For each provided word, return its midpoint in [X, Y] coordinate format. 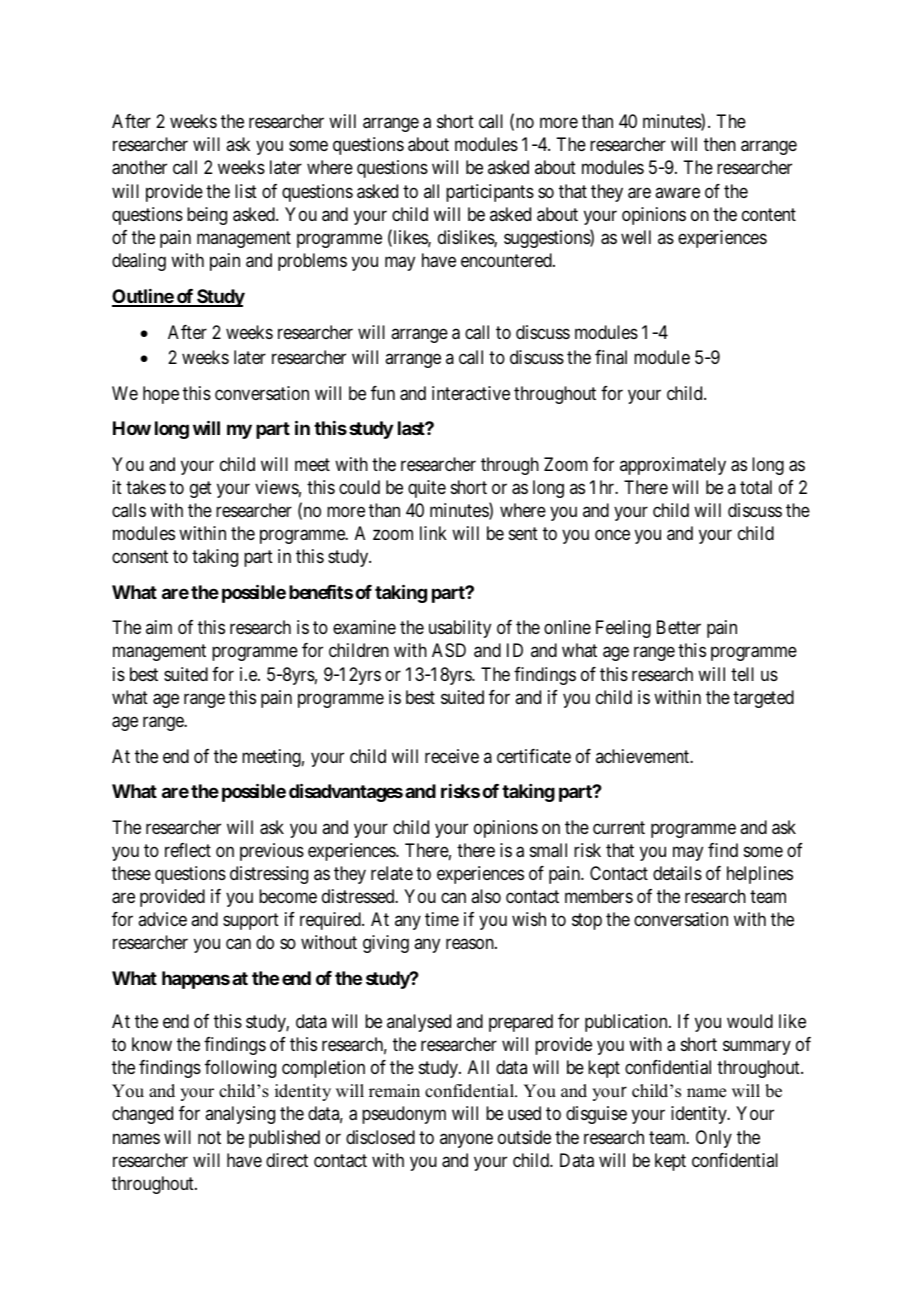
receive [452, 756]
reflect [188, 850]
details [677, 873]
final [611, 357]
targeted [763, 699]
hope [161, 395]
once [612, 535]
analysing [240, 1115]
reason [471, 944]
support [251, 922]
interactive [471, 393]
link [433, 533]
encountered [507, 260]
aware [677, 193]
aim [159, 627]
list [246, 191]
